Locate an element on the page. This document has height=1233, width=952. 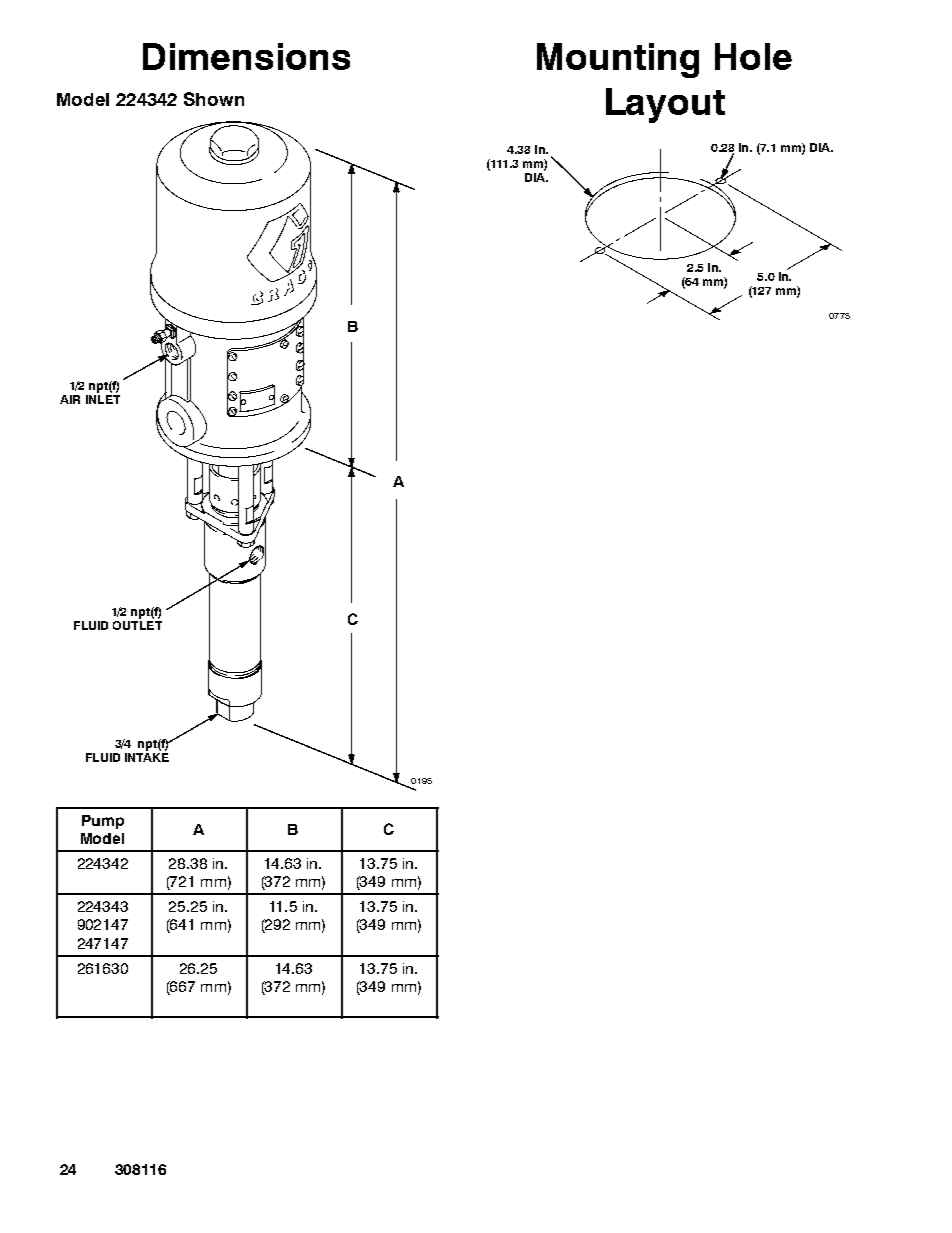
Layout is located at coordinates (665, 105).
